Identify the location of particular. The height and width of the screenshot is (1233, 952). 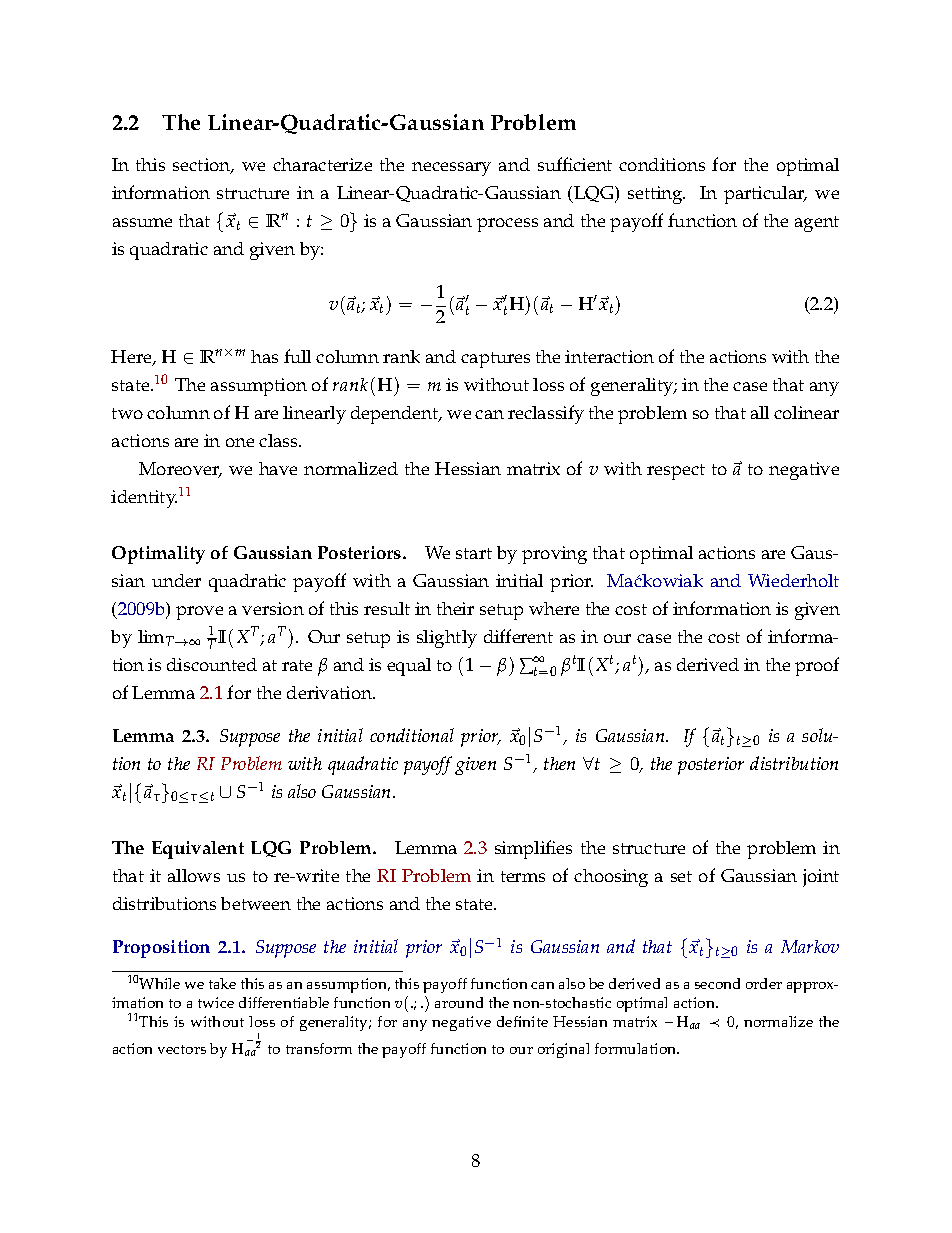
(765, 195).
